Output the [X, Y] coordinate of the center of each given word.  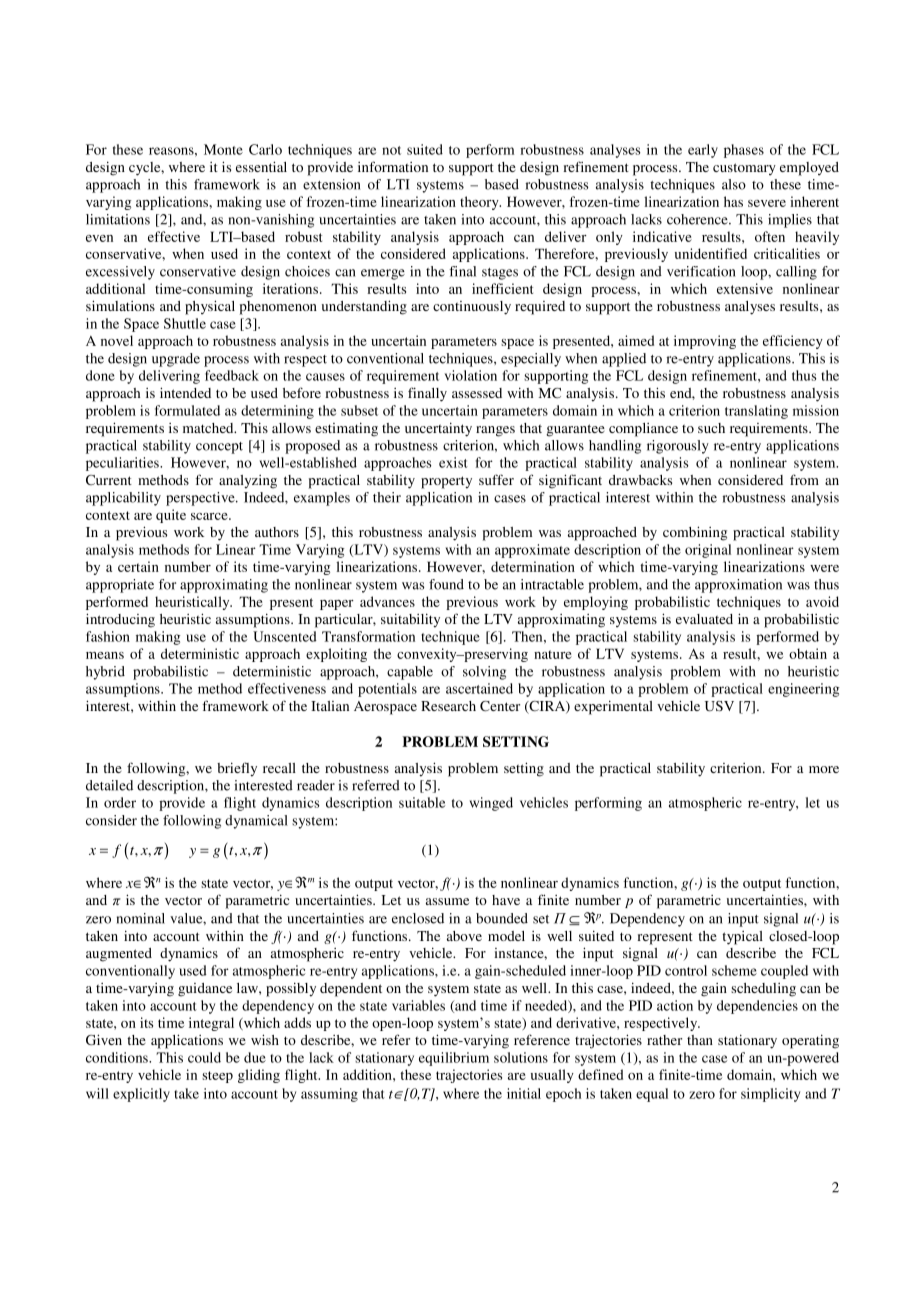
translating [756, 412]
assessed [477, 393]
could [204, 1057]
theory [480, 203]
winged [491, 804]
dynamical [256, 822]
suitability [410, 621]
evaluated [704, 619]
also [734, 184]
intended [185, 392]
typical [742, 938]
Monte [223, 149]
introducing [120, 620]
